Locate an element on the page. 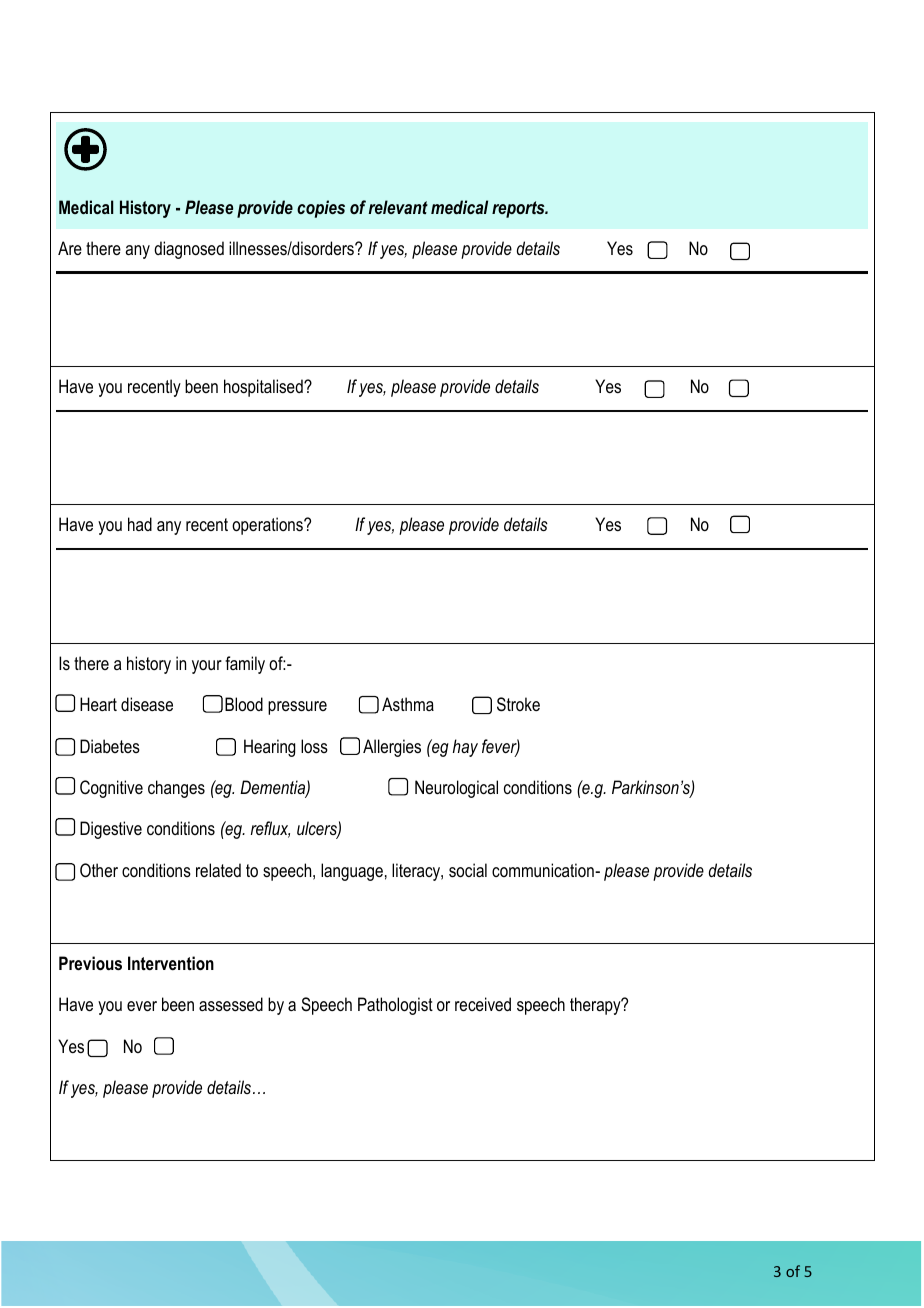 Image resolution: width=924 pixels, height=1308 pixels. copies is located at coordinates (321, 209).
